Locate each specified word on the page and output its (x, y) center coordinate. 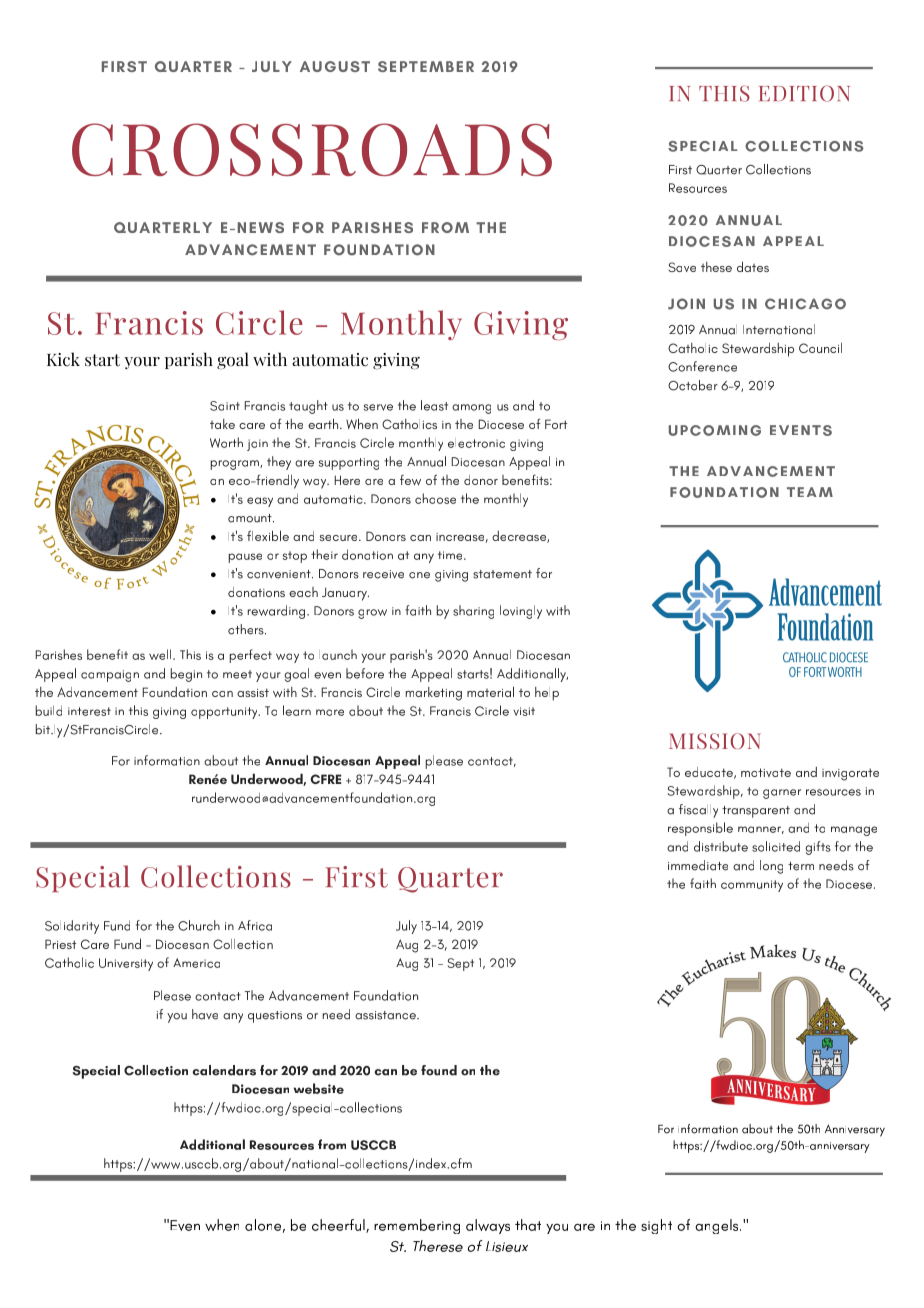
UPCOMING (715, 430)
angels (718, 1226)
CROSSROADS (312, 149)
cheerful (339, 1226)
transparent (756, 812)
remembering (417, 1226)
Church (199, 925)
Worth (226, 442)
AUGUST (335, 66)
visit (524, 711)
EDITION (804, 93)
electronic (476, 443)
